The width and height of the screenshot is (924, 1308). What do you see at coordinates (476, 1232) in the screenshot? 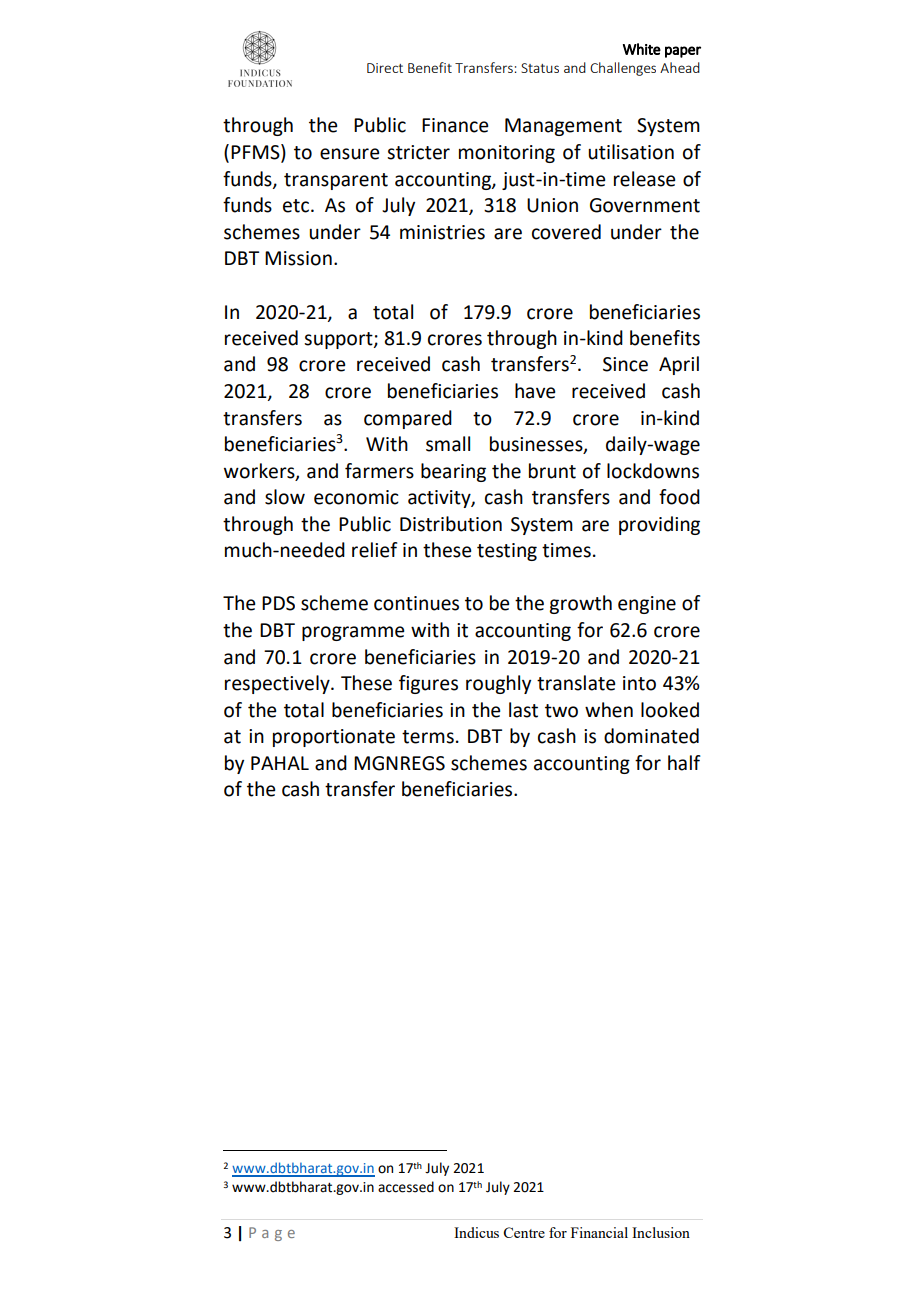
I see `Indicus` at bounding box center [476, 1232].
